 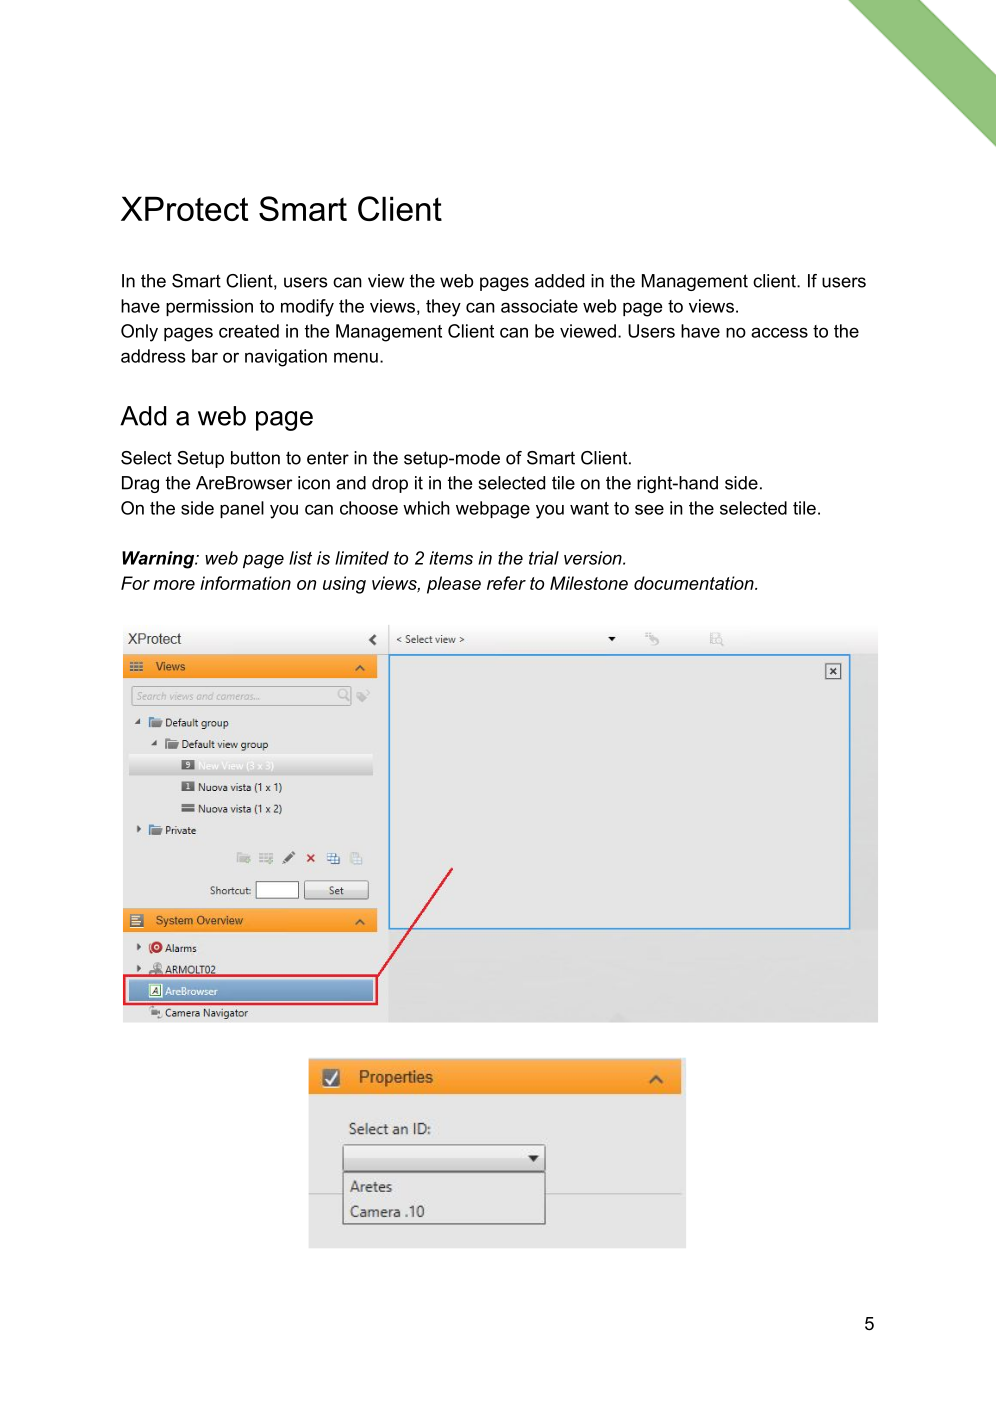 I want to click on which, so click(x=426, y=508).
